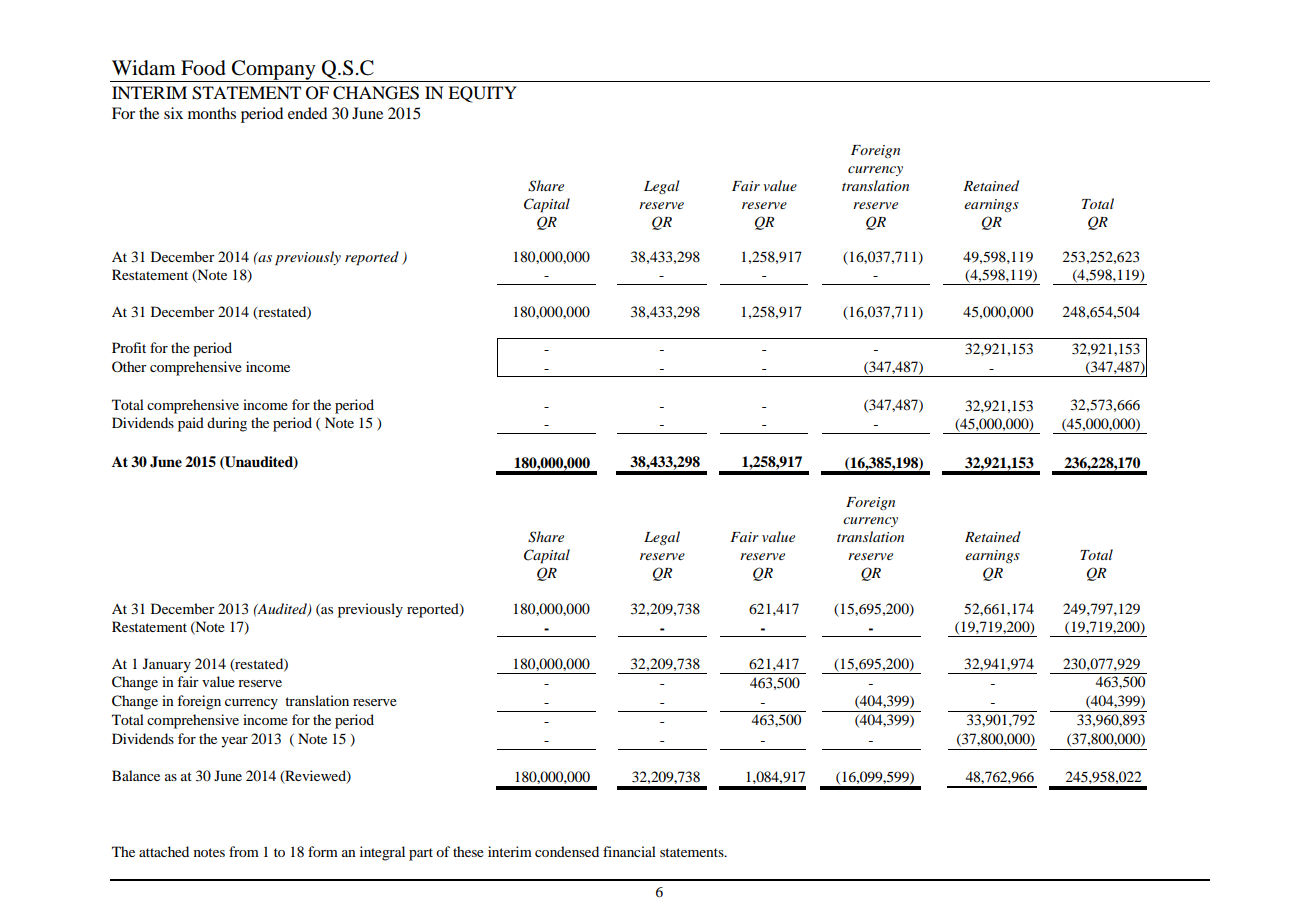 This screenshot has height=924, width=1308. Describe the element at coordinates (274, 71) in the screenshot. I see `Company` at that location.
